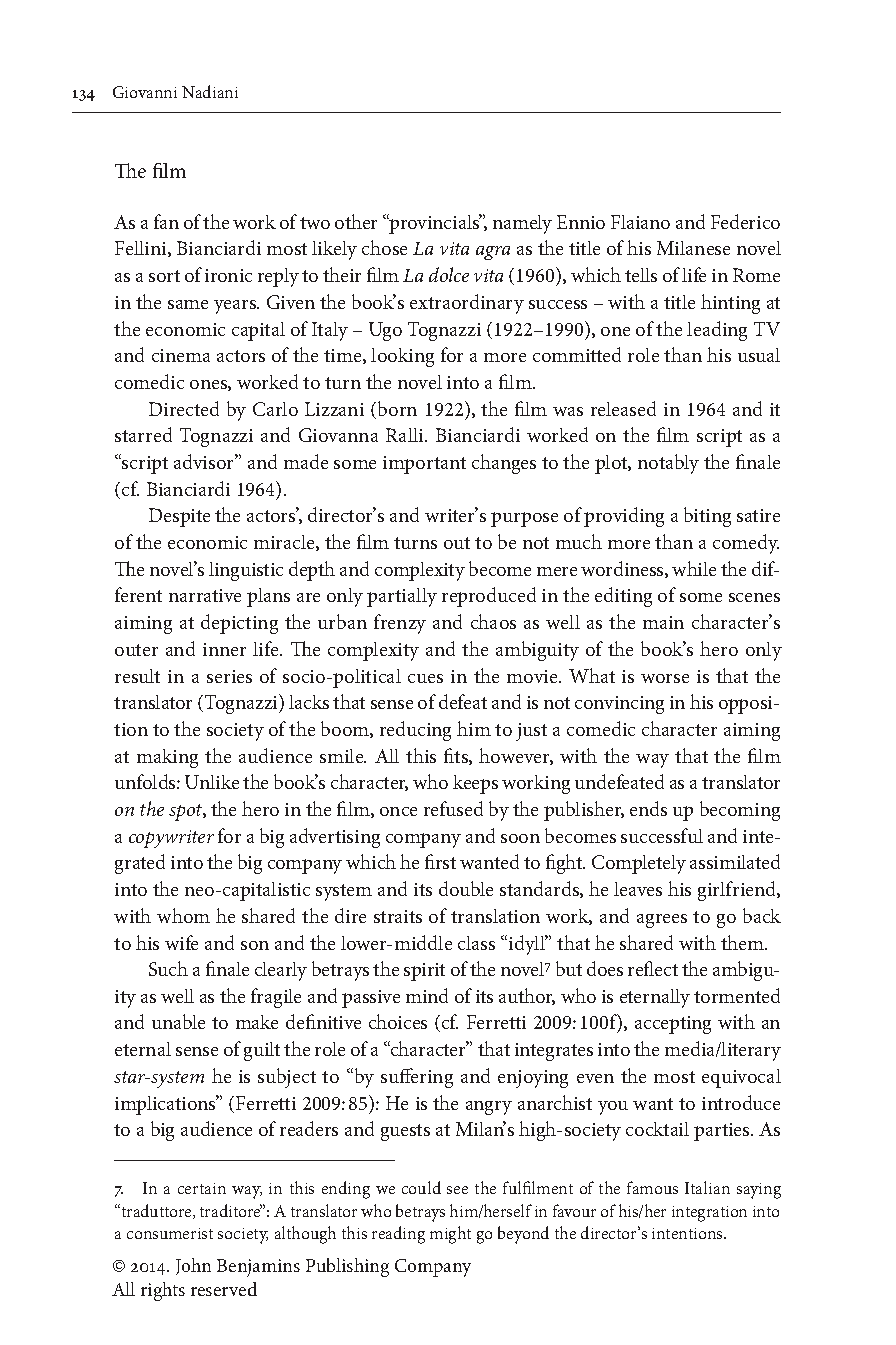 This screenshot has width=896, height=1345. I want to click on Despite, so click(179, 517).
